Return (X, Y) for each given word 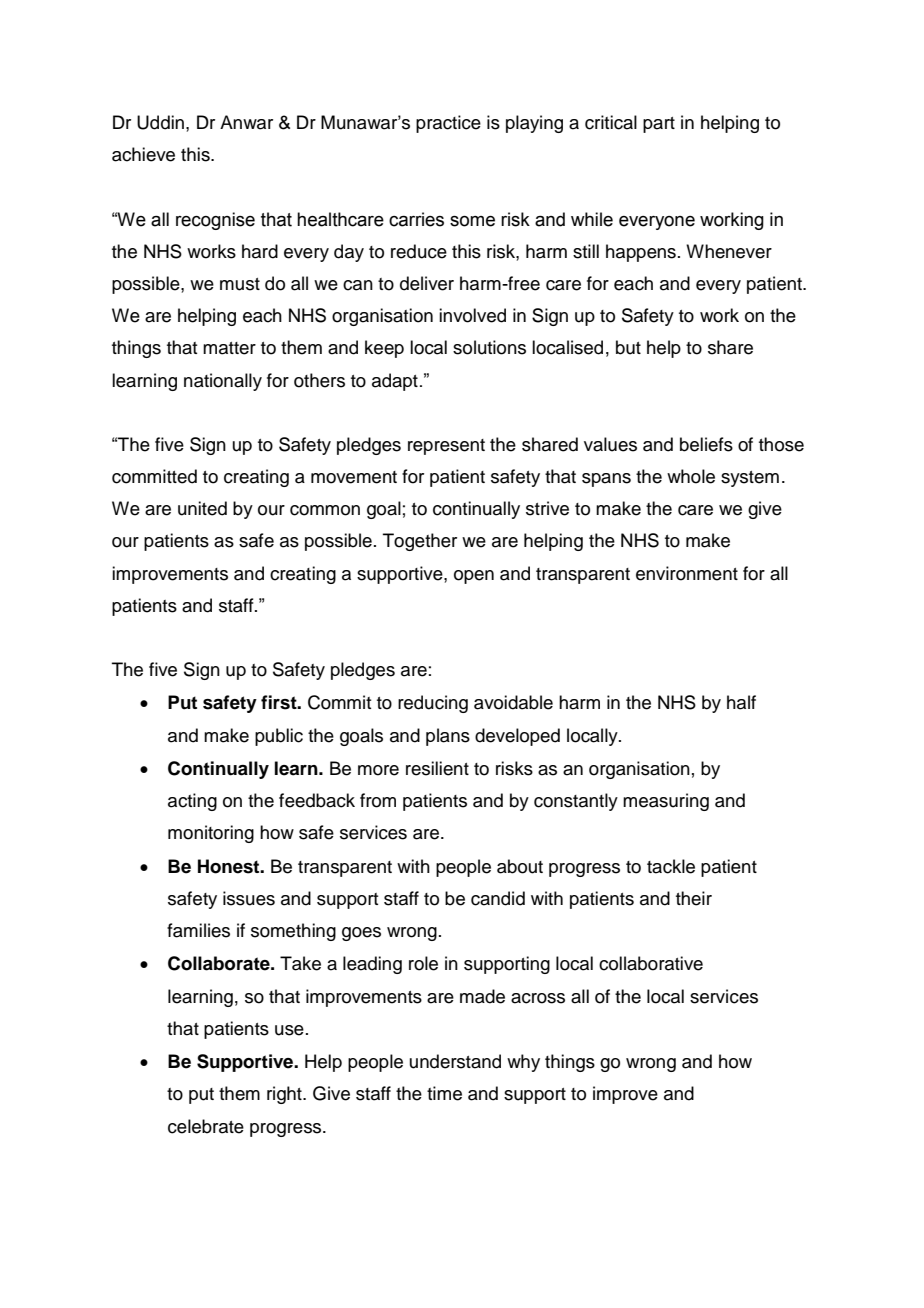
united (202, 508)
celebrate (206, 1126)
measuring (666, 802)
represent (446, 447)
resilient (437, 768)
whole (691, 476)
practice (448, 124)
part (659, 125)
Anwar (246, 122)
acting (192, 802)
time (444, 1093)
